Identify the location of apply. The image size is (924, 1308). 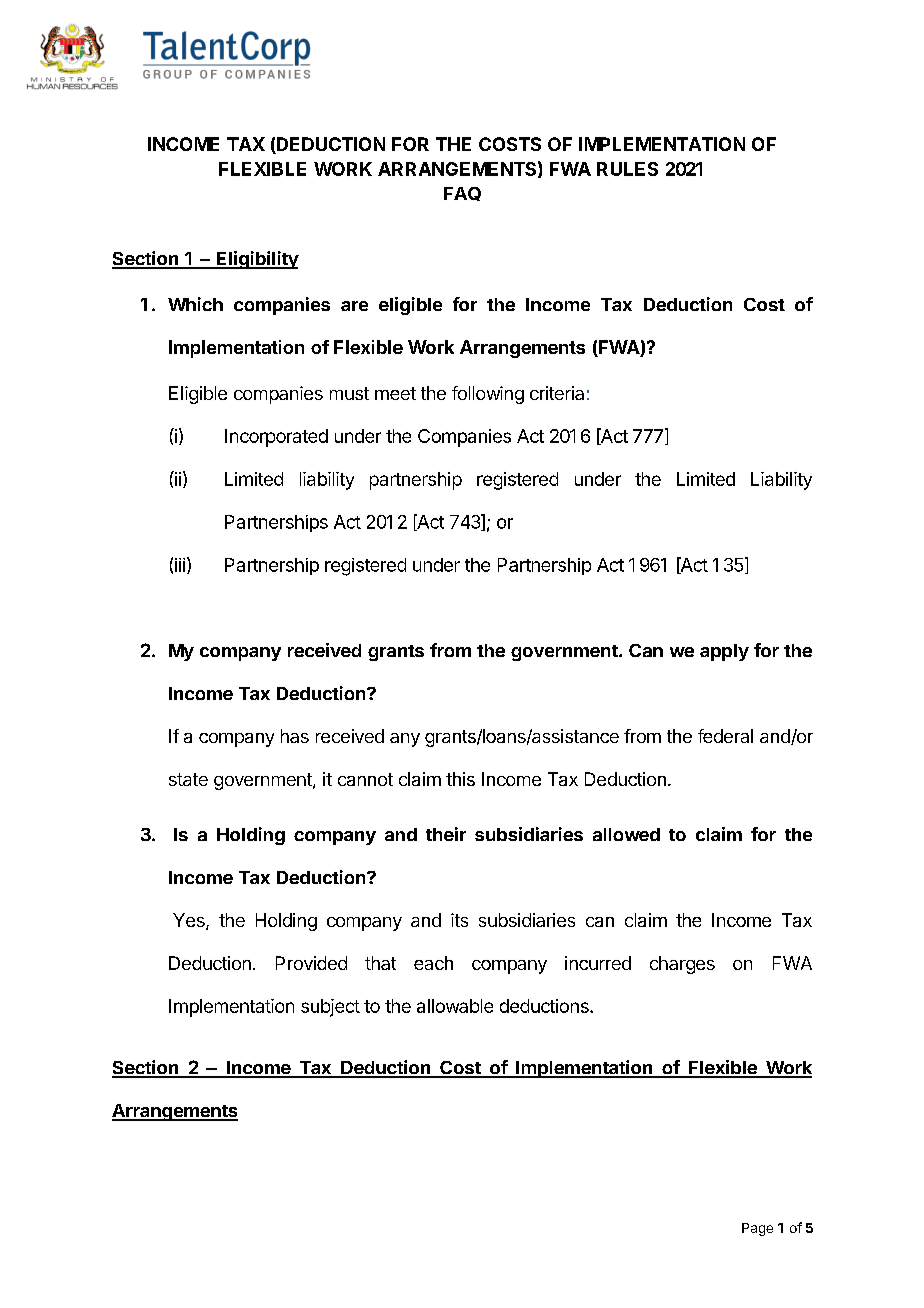
(724, 652).
